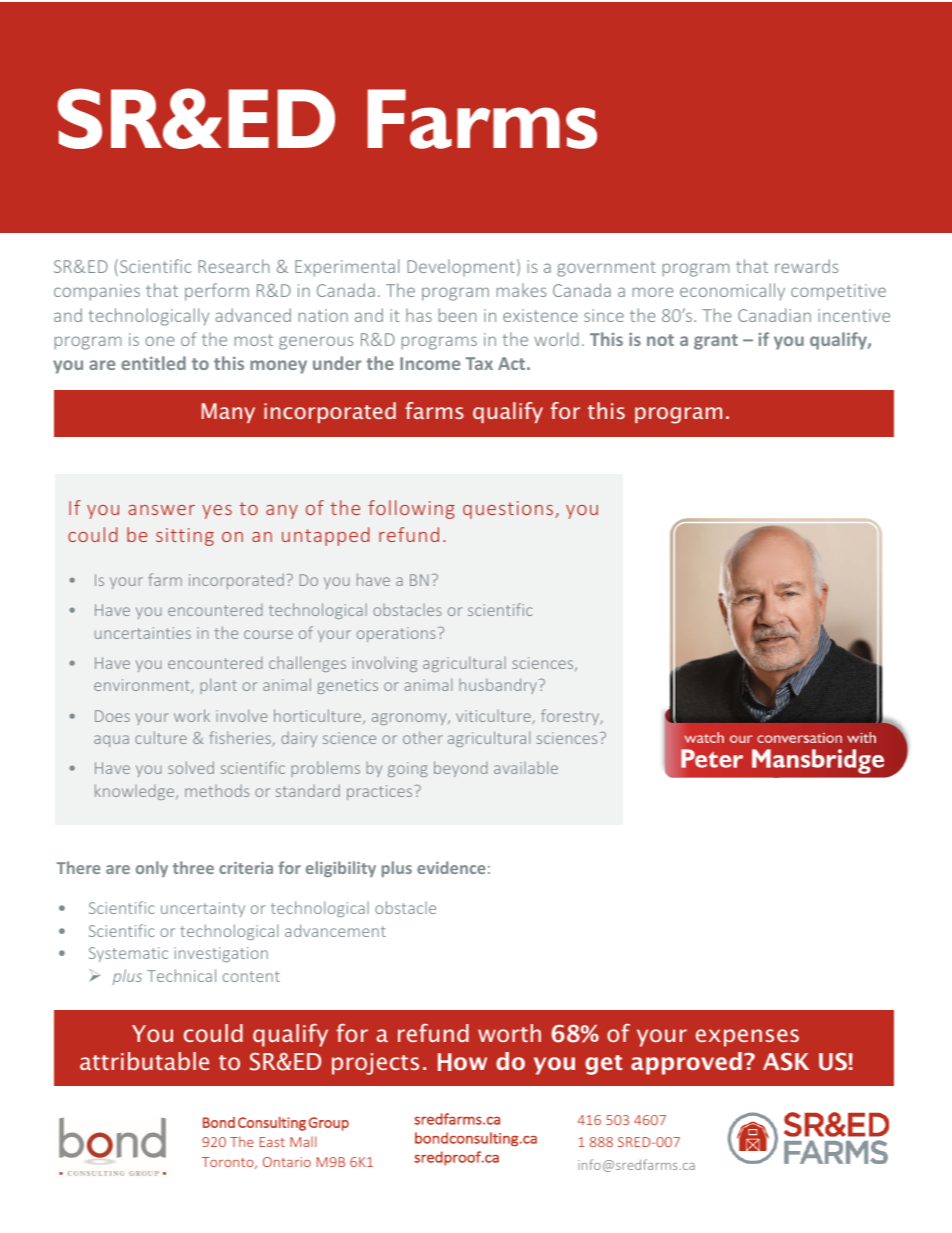 This screenshot has height=1233, width=952. I want to click on How, so click(462, 1062).
